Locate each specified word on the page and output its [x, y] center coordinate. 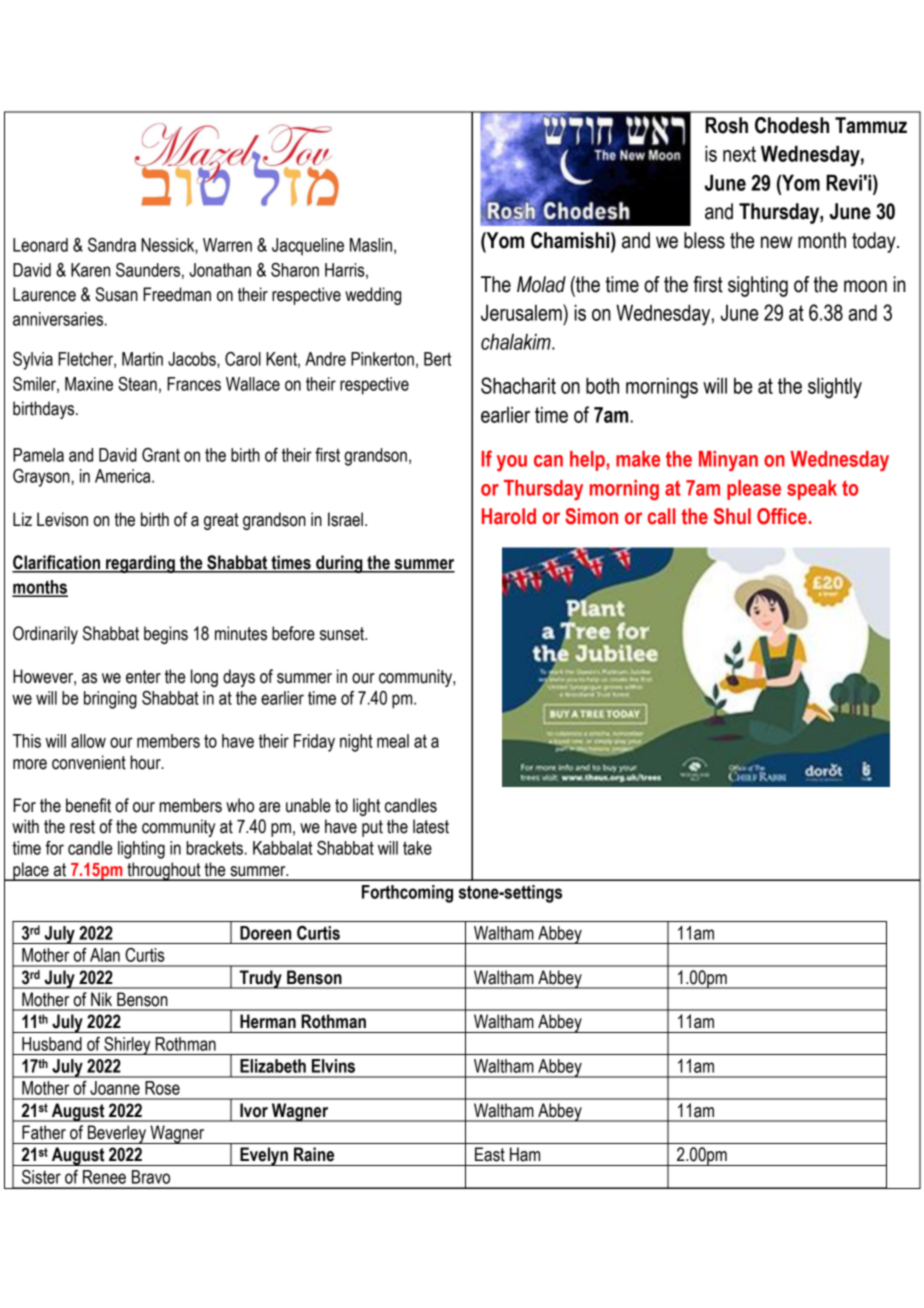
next [739, 154]
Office [782, 516]
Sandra [112, 245]
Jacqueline [308, 247]
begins [166, 635]
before [293, 633]
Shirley [127, 1046]
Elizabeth [273, 1066]
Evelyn [264, 1156]
